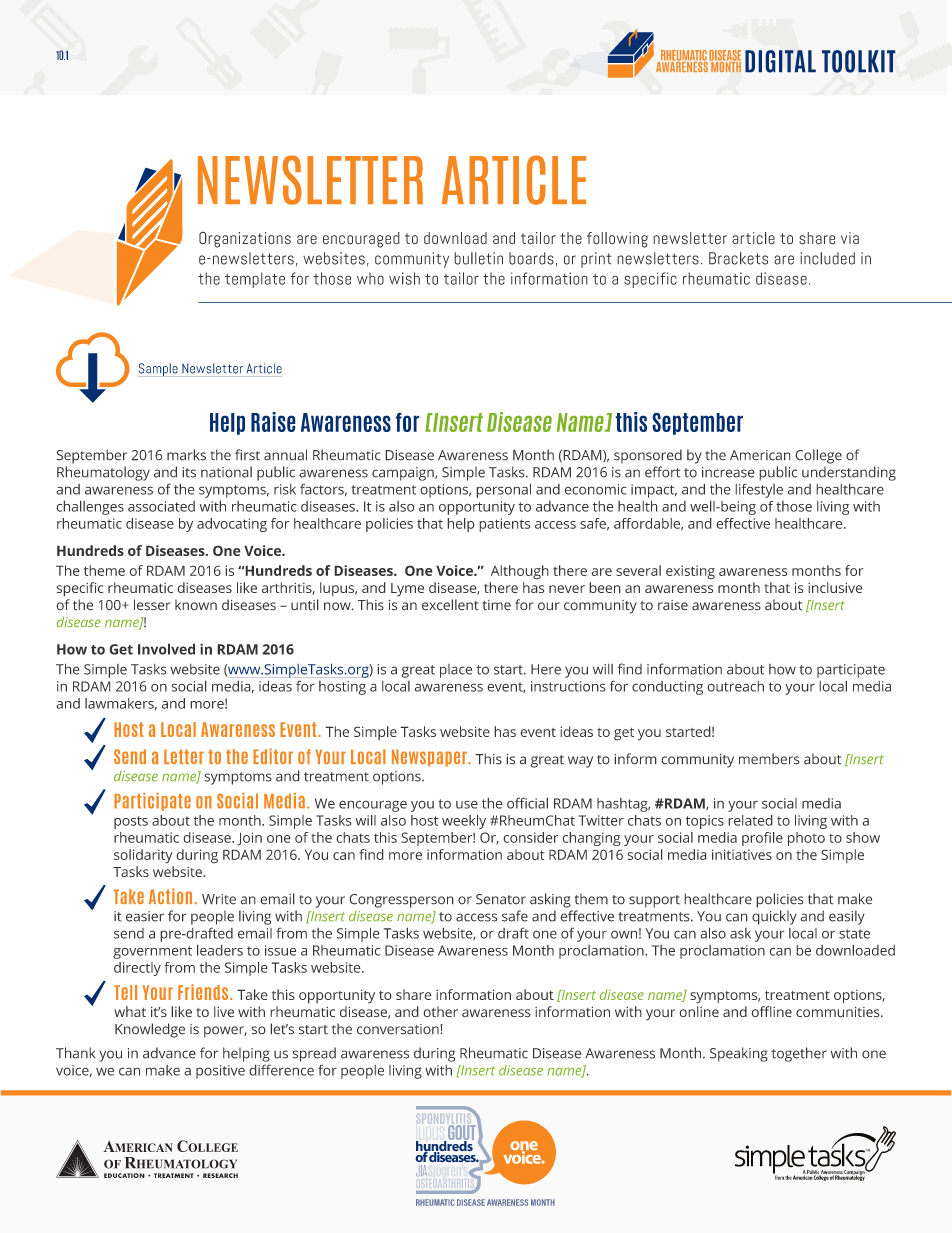 The height and width of the screenshot is (1233, 952). I want to click on other, so click(440, 1011).
